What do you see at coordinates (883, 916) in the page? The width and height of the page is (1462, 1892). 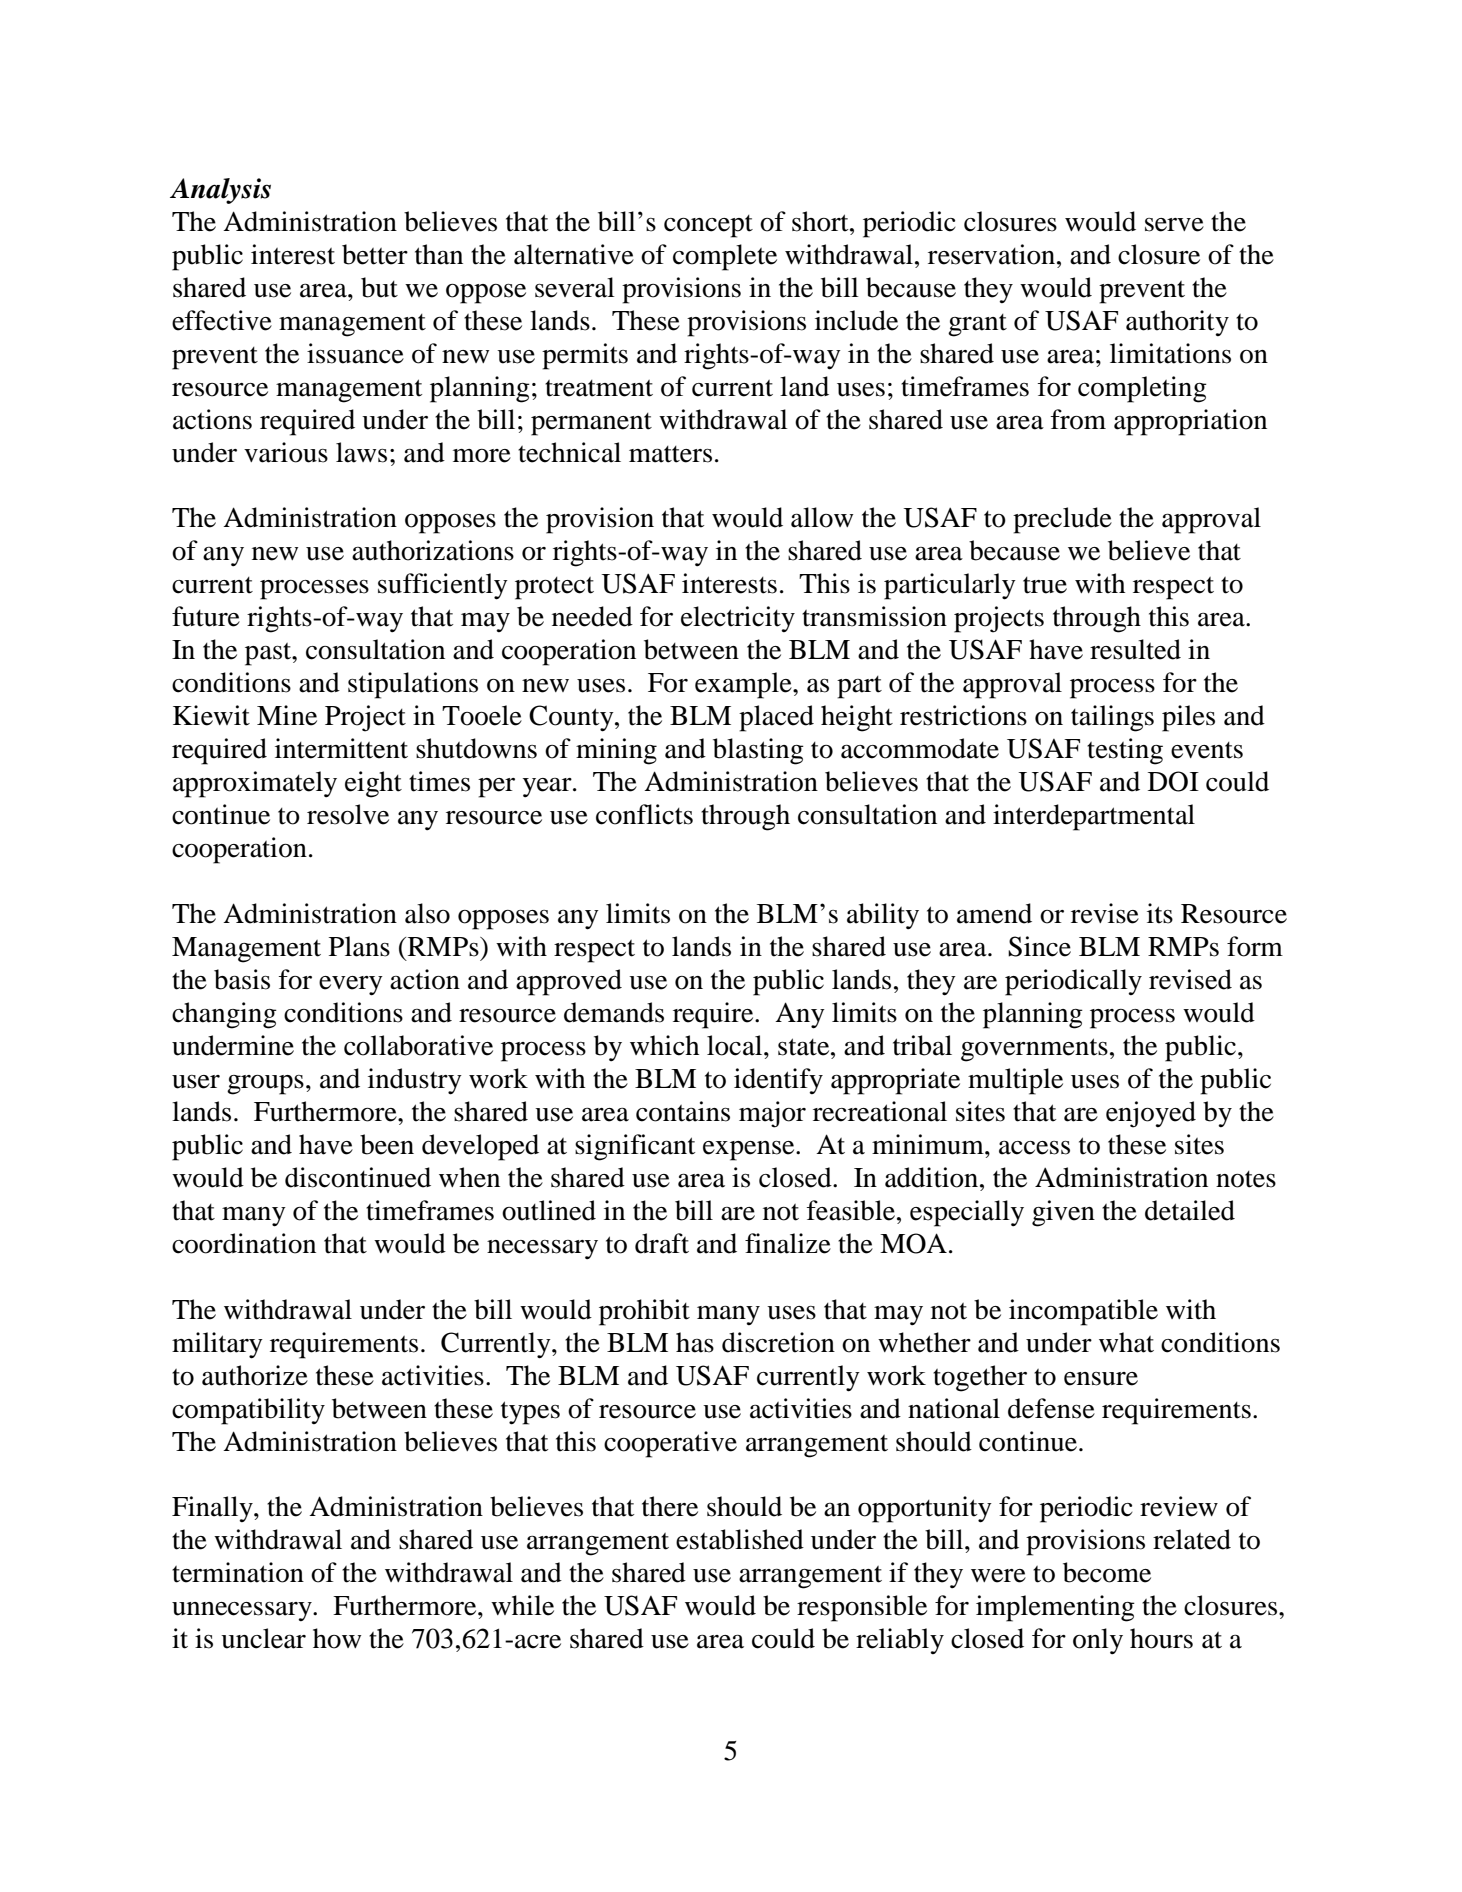 I see `ability` at bounding box center [883, 916].
